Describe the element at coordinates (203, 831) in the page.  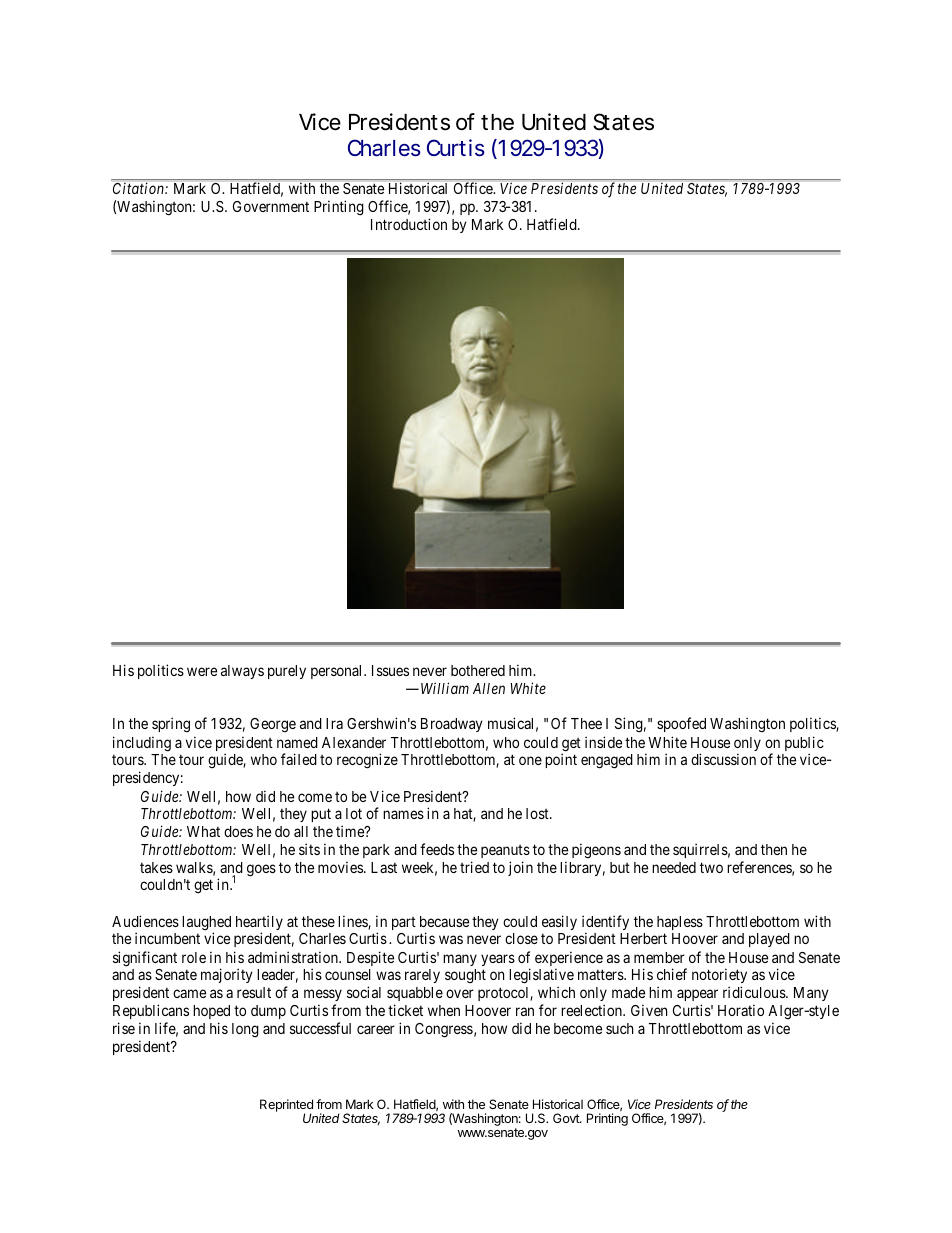
I see `What` at that location.
